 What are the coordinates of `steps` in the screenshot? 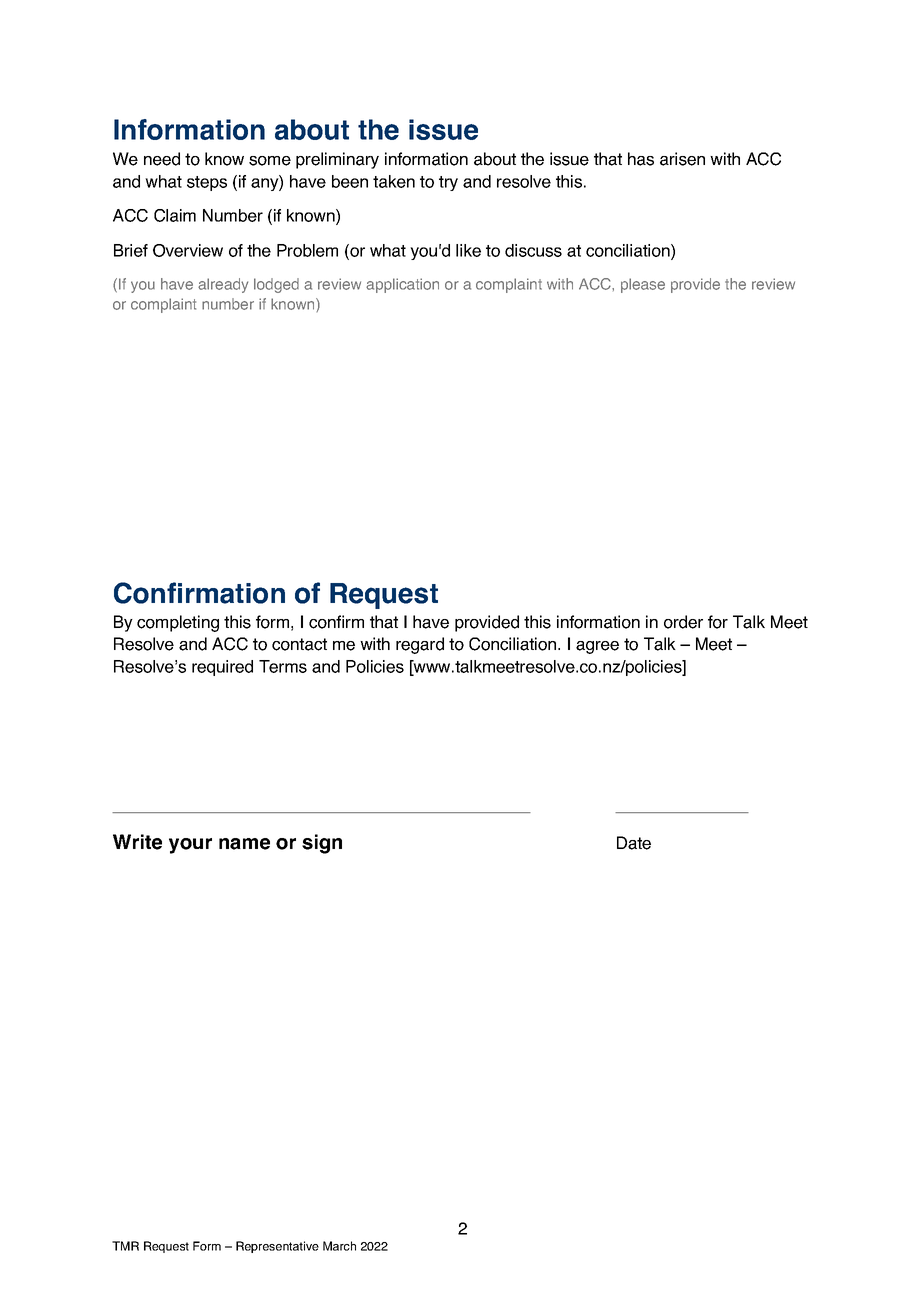 It's located at (207, 183).
